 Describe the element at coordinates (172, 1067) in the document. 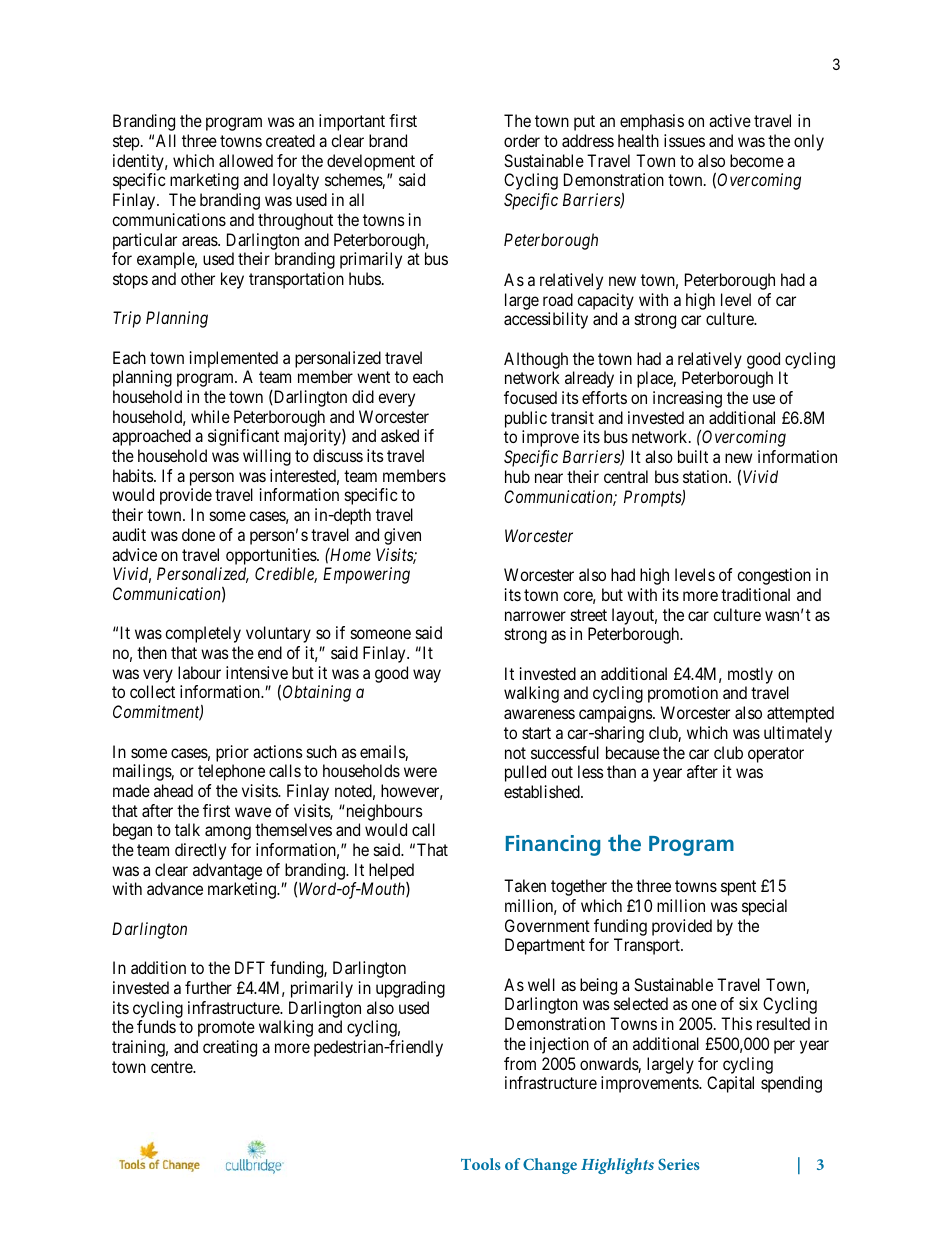

I see `centre` at that location.
